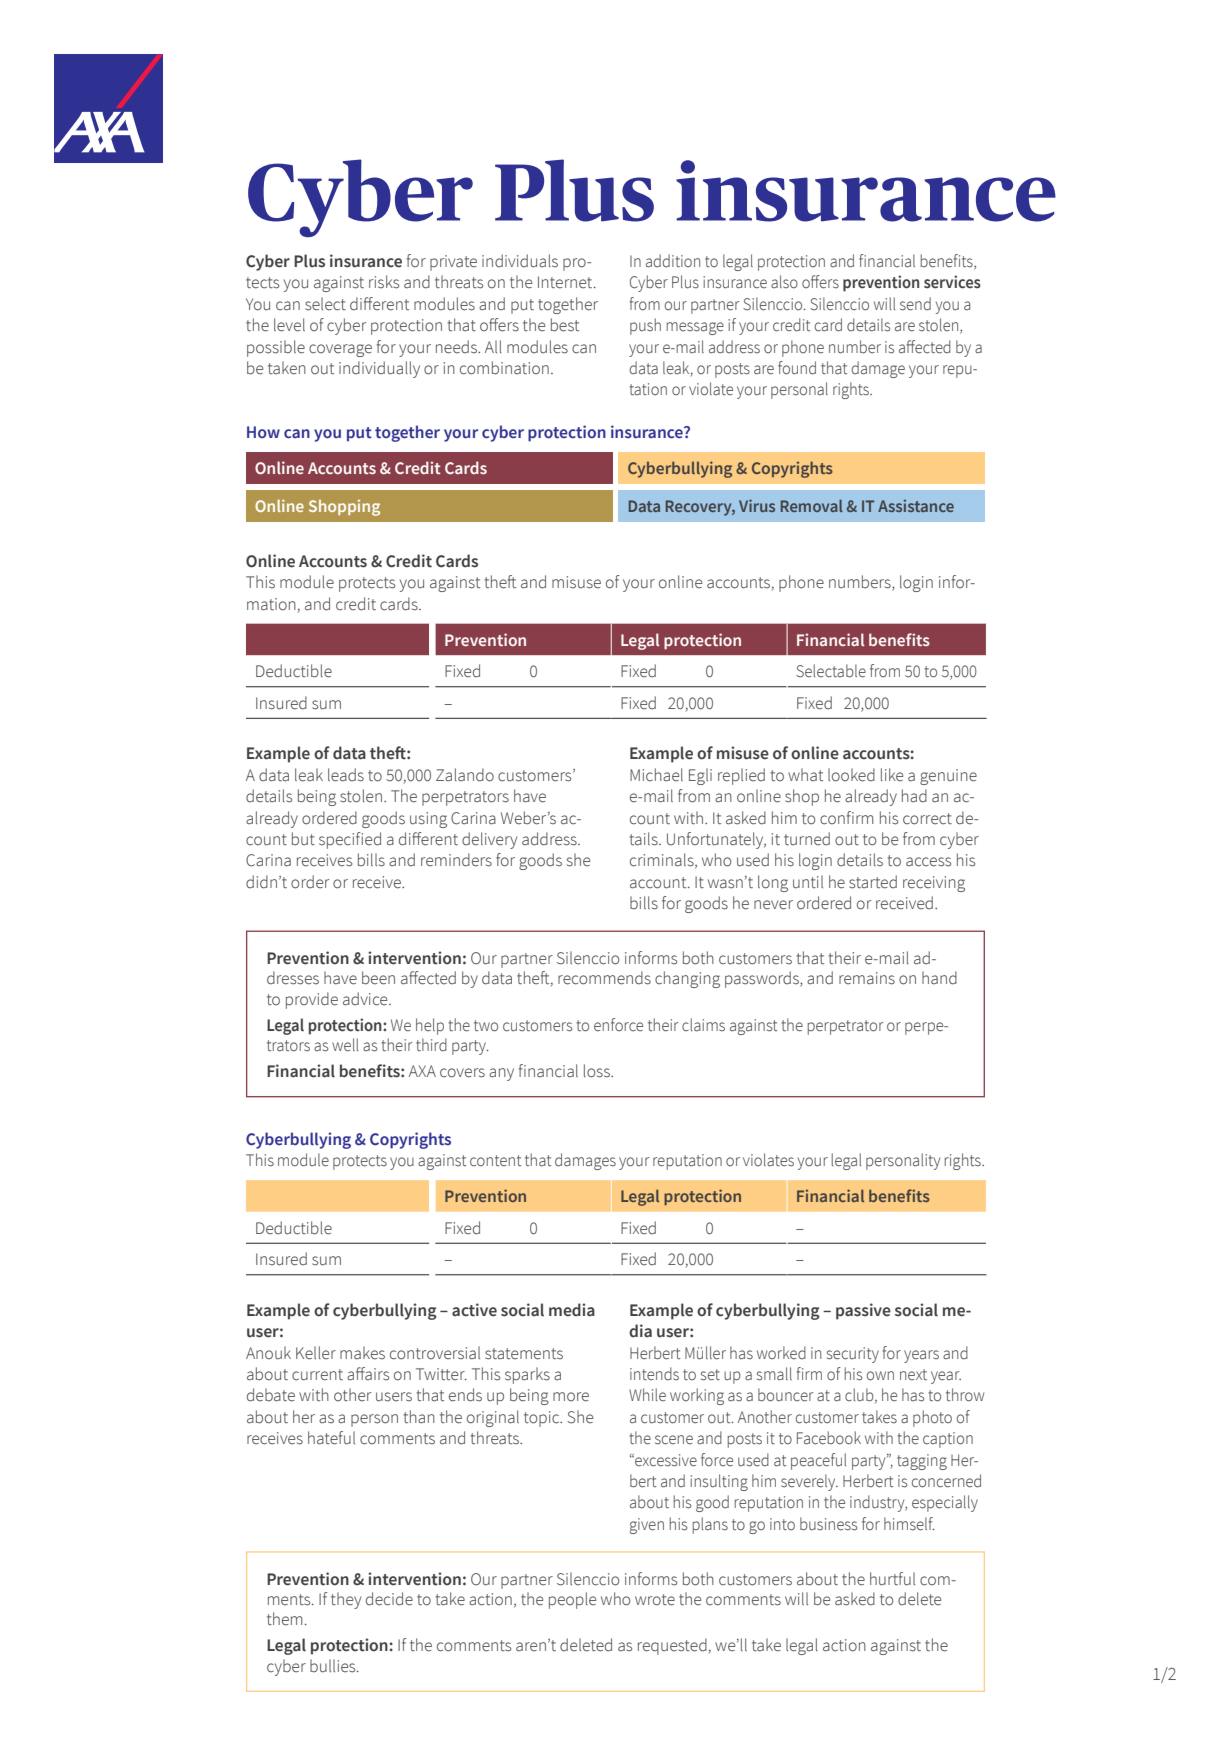  What do you see at coordinates (346, 1600) in the screenshot?
I see `they` at bounding box center [346, 1600].
